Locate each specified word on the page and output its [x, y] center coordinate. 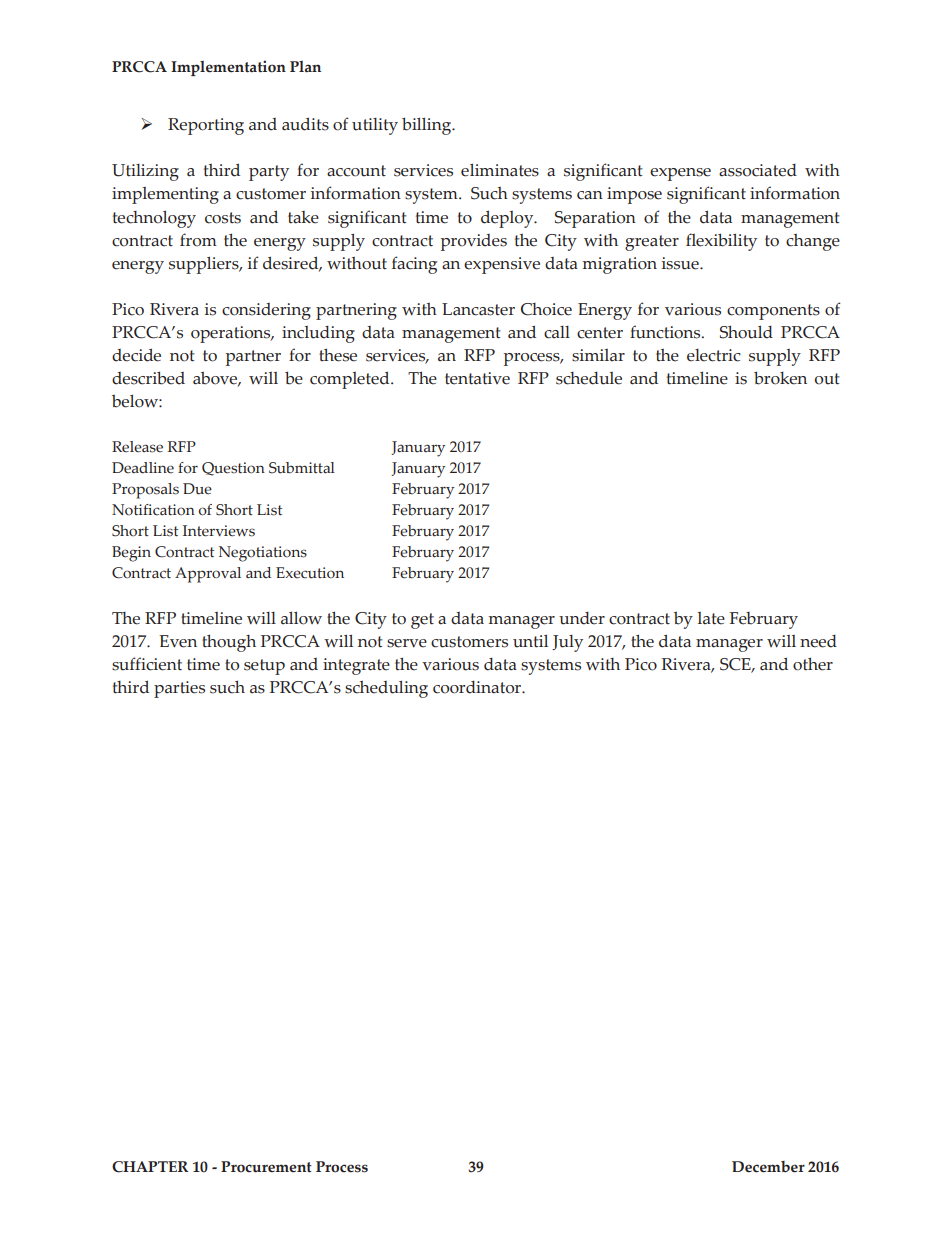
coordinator [478, 687]
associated [758, 170]
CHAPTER [150, 1167]
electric [714, 355]
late [711, 618]
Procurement [266, 1167]
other [813, 664]
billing [428, 126]
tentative [477, 378]
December [768, 1167]
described [148, 378]
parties [179, 689]
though [229, 643]
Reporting [206, 126]
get [422, 621]
